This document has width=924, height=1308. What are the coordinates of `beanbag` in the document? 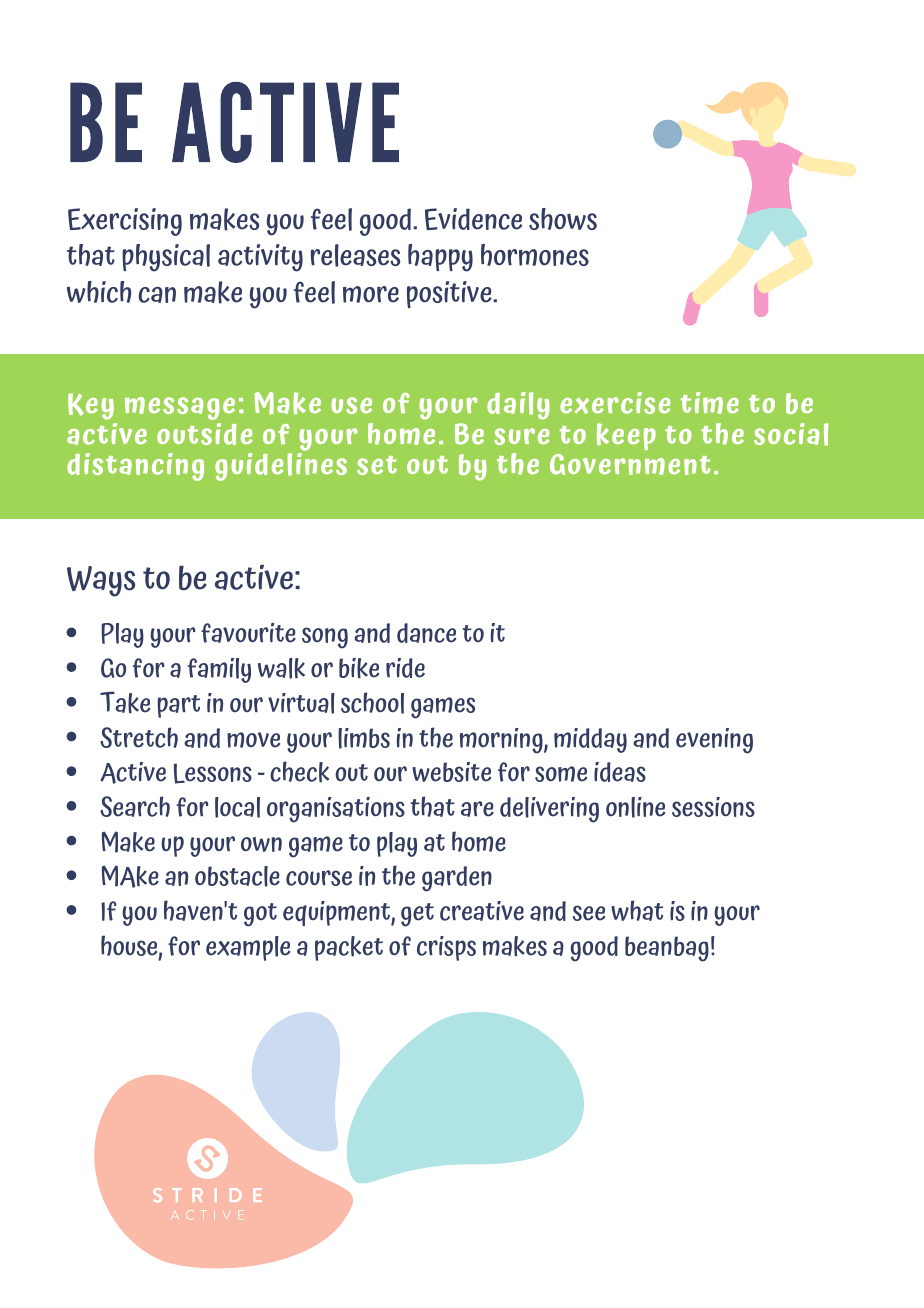 It's located at (667, 949).
